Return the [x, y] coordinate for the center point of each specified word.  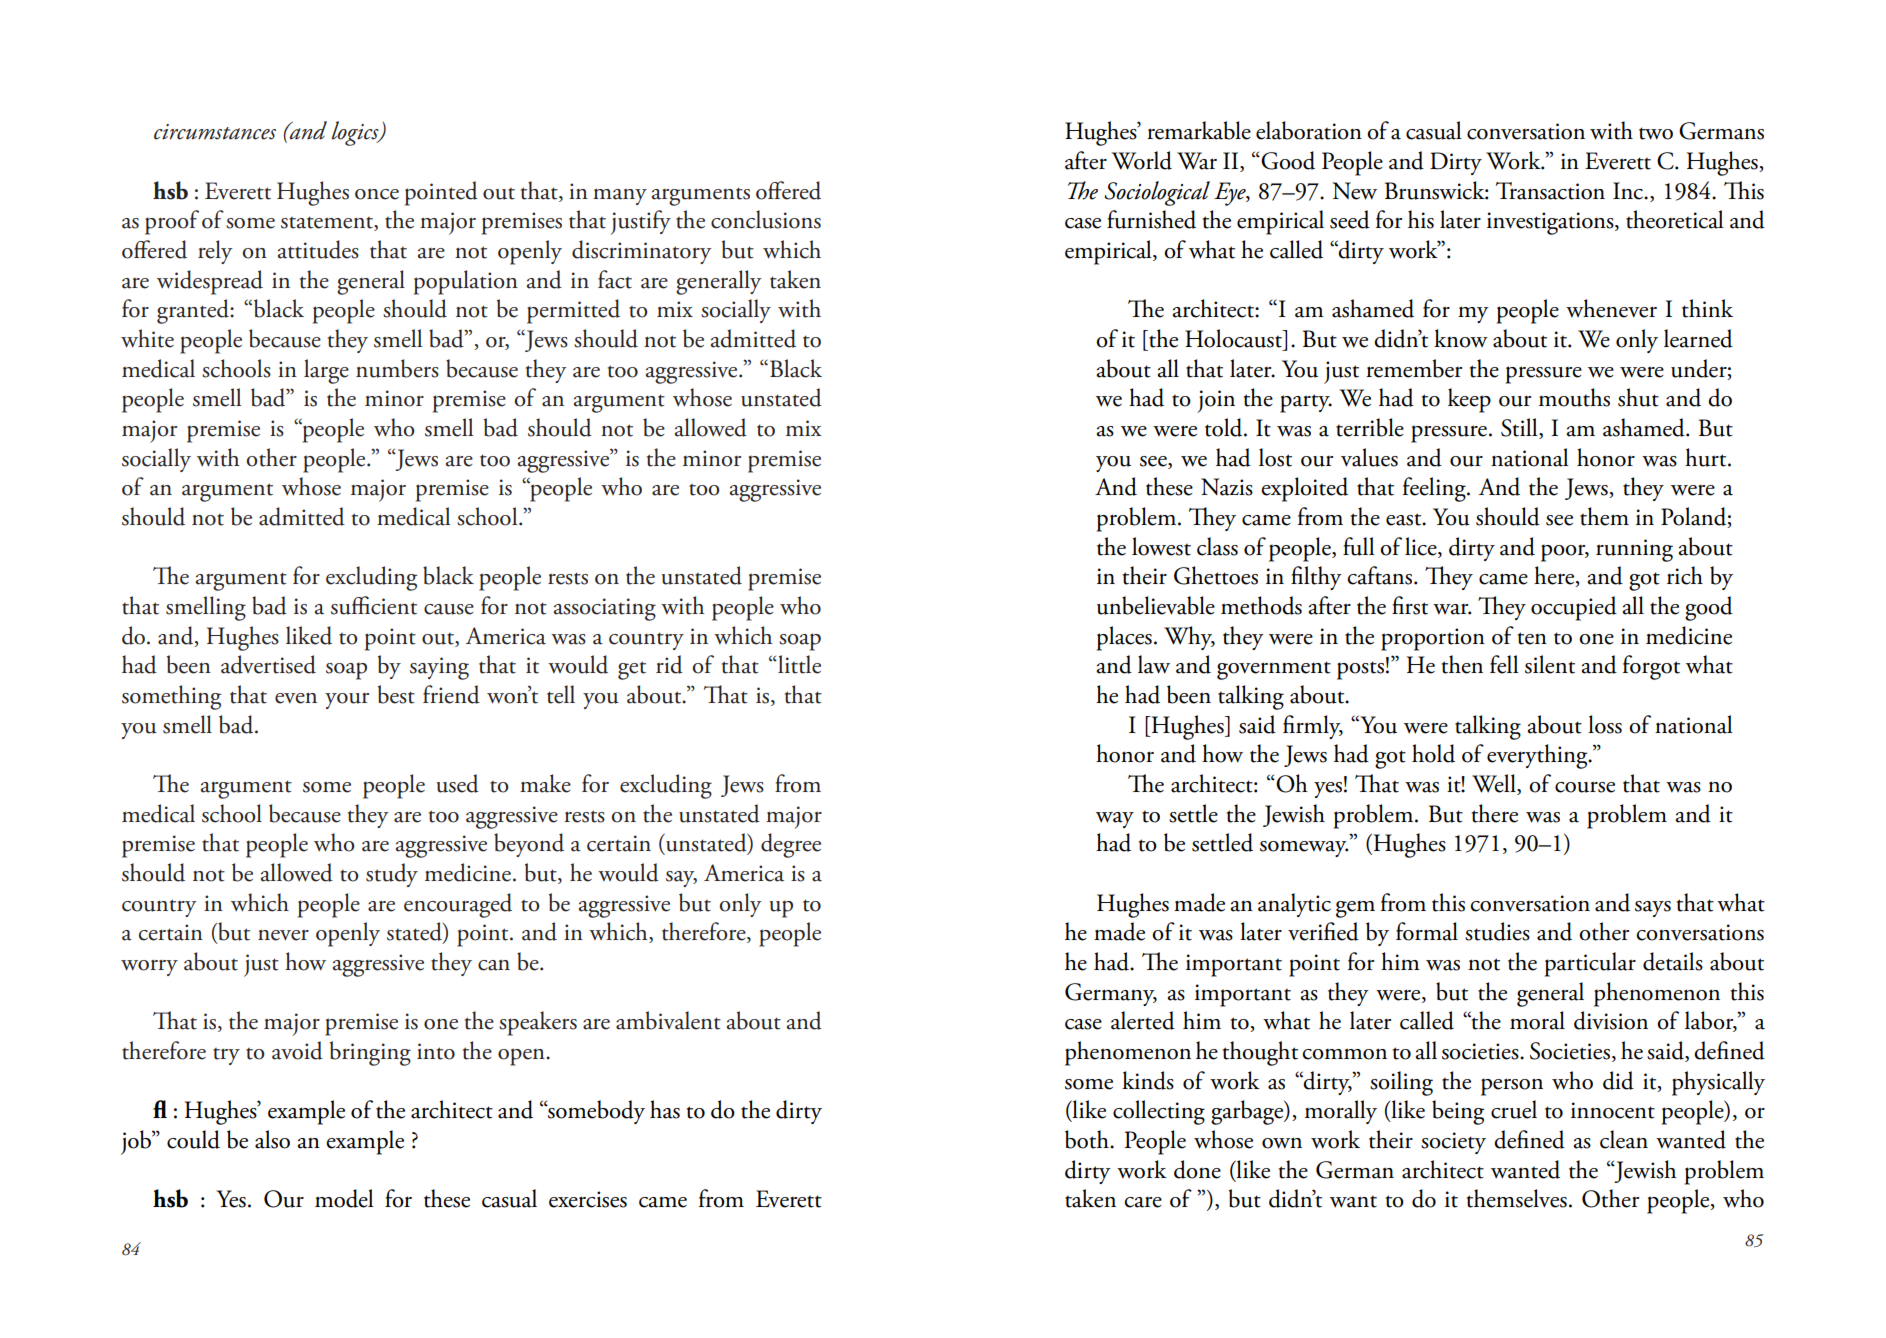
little [798, 664]
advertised [268, 664]
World [1141, 160]
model [344, 1198]
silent [1550, 664]
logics [356, 133]
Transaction [1550, 191]
